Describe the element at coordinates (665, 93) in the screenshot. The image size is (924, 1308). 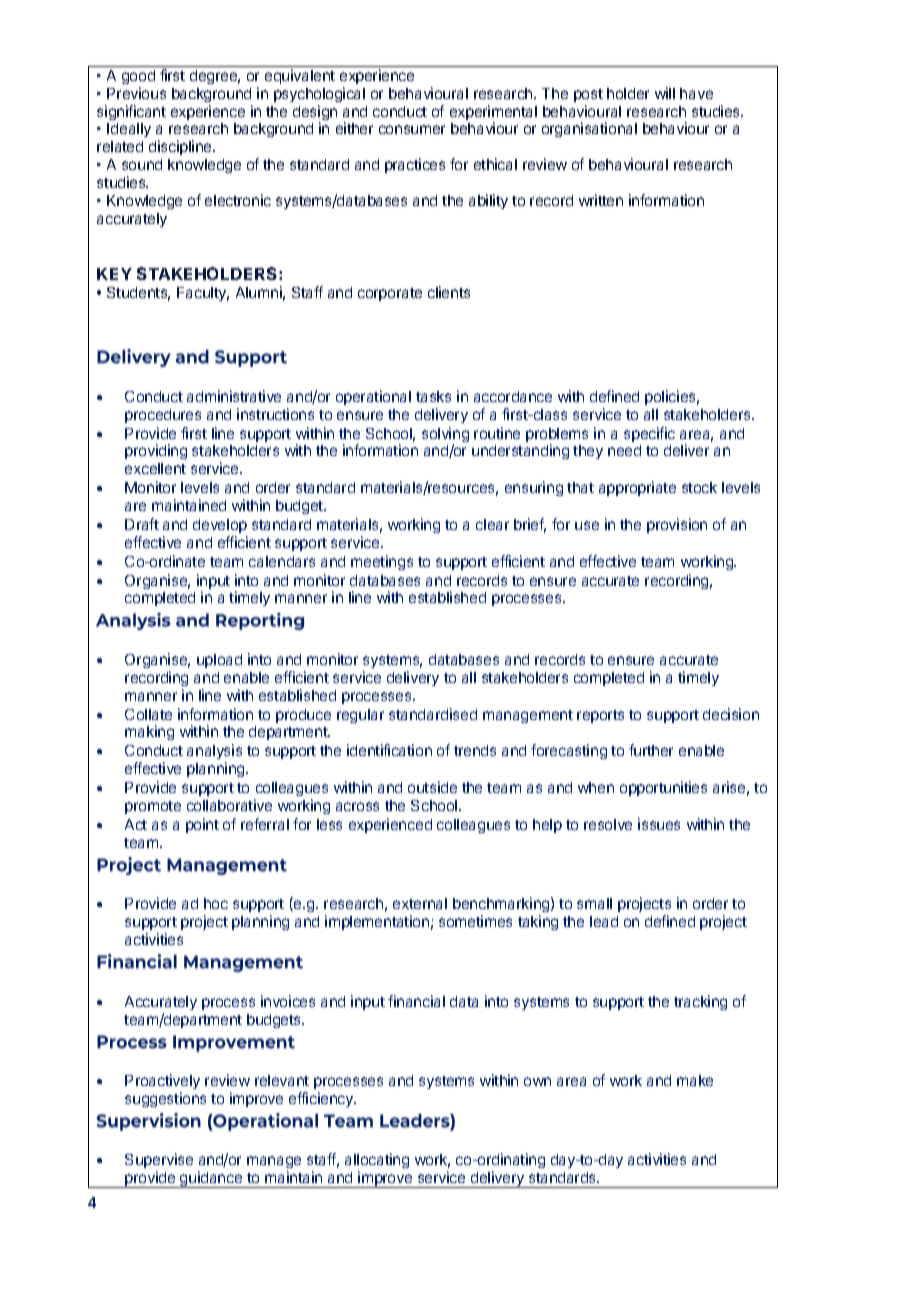
I see `will` at that location.
